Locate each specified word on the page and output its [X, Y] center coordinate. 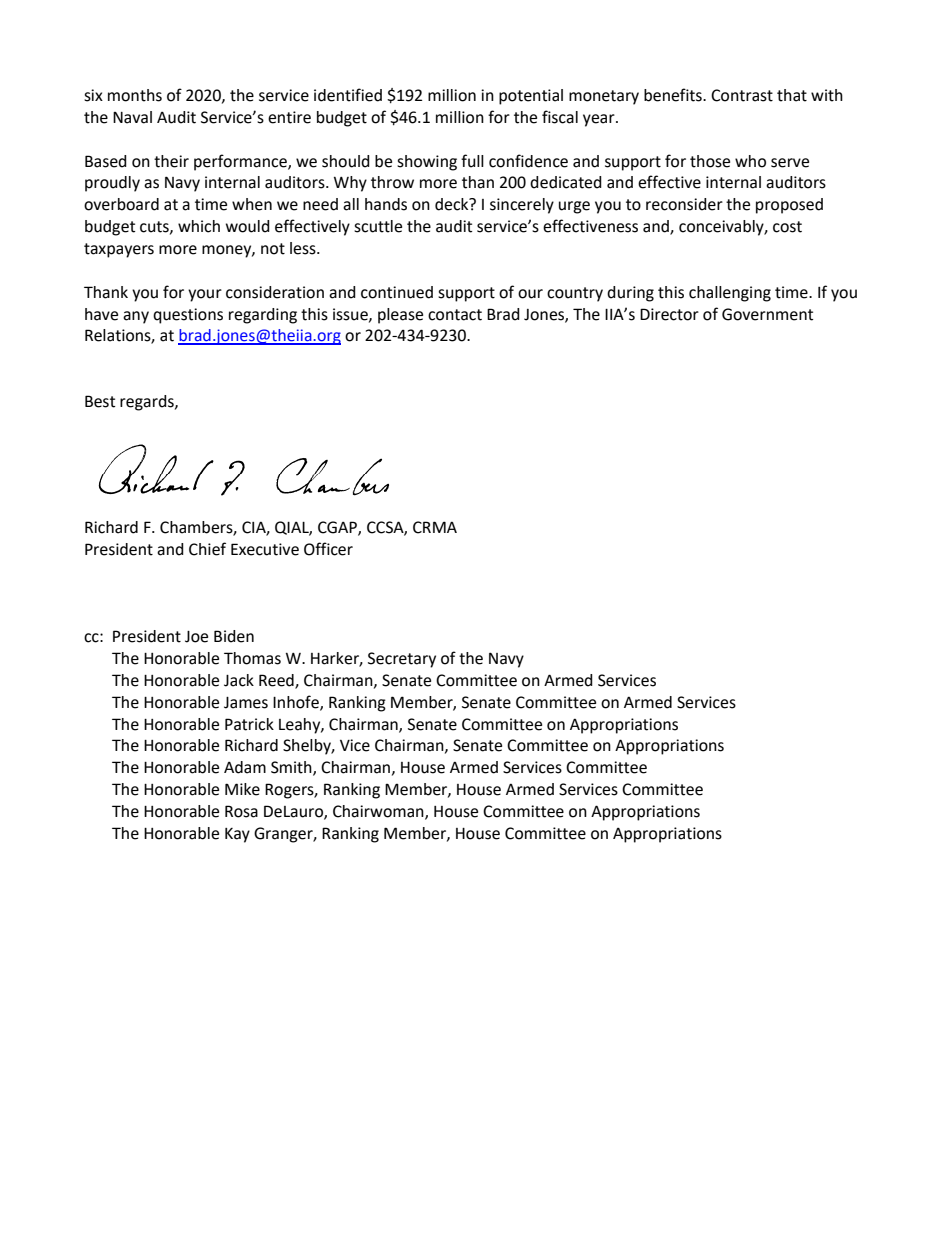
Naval [132, 117]
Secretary [402, 660]
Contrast [742, 95]
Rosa [241, 811]
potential [531, 97]
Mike [242, 789]
